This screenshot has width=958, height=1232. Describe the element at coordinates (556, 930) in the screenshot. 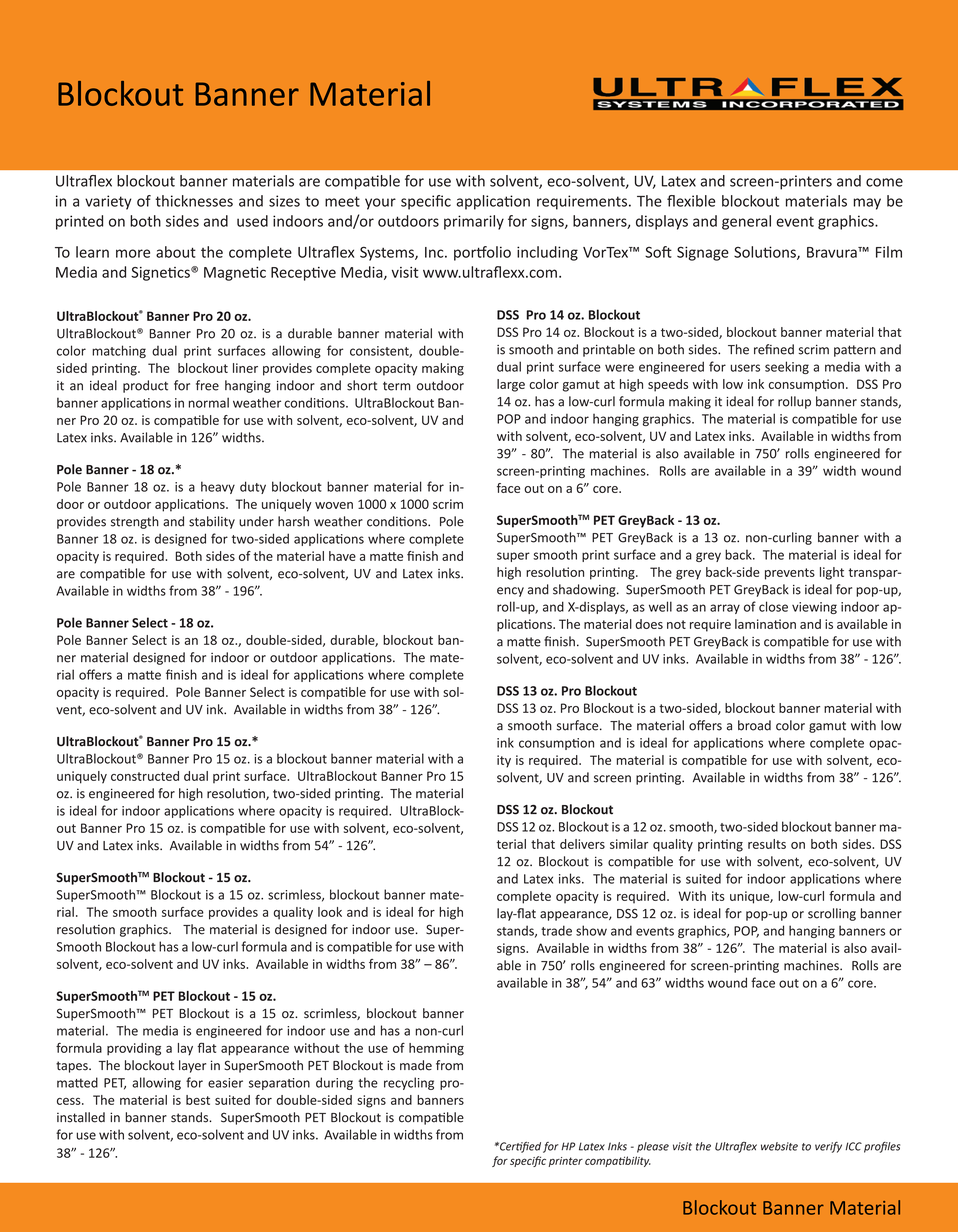

I see `trade` at that location.
